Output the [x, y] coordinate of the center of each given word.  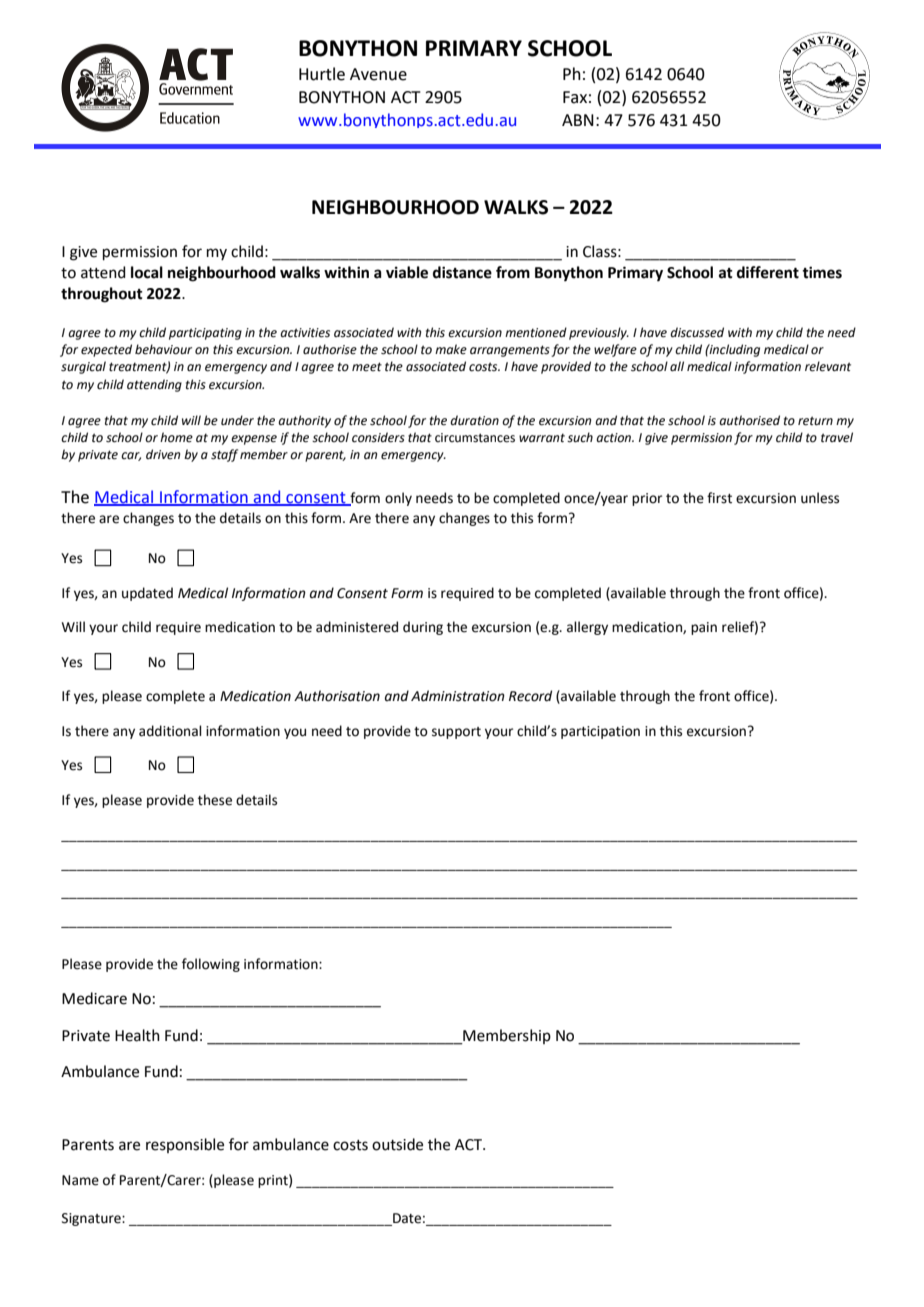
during [423, 628]
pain [704, 628]
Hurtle [322, 74]
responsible [185, 1145]
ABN [578, 120]
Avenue [378, 74]
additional [170, 731]
